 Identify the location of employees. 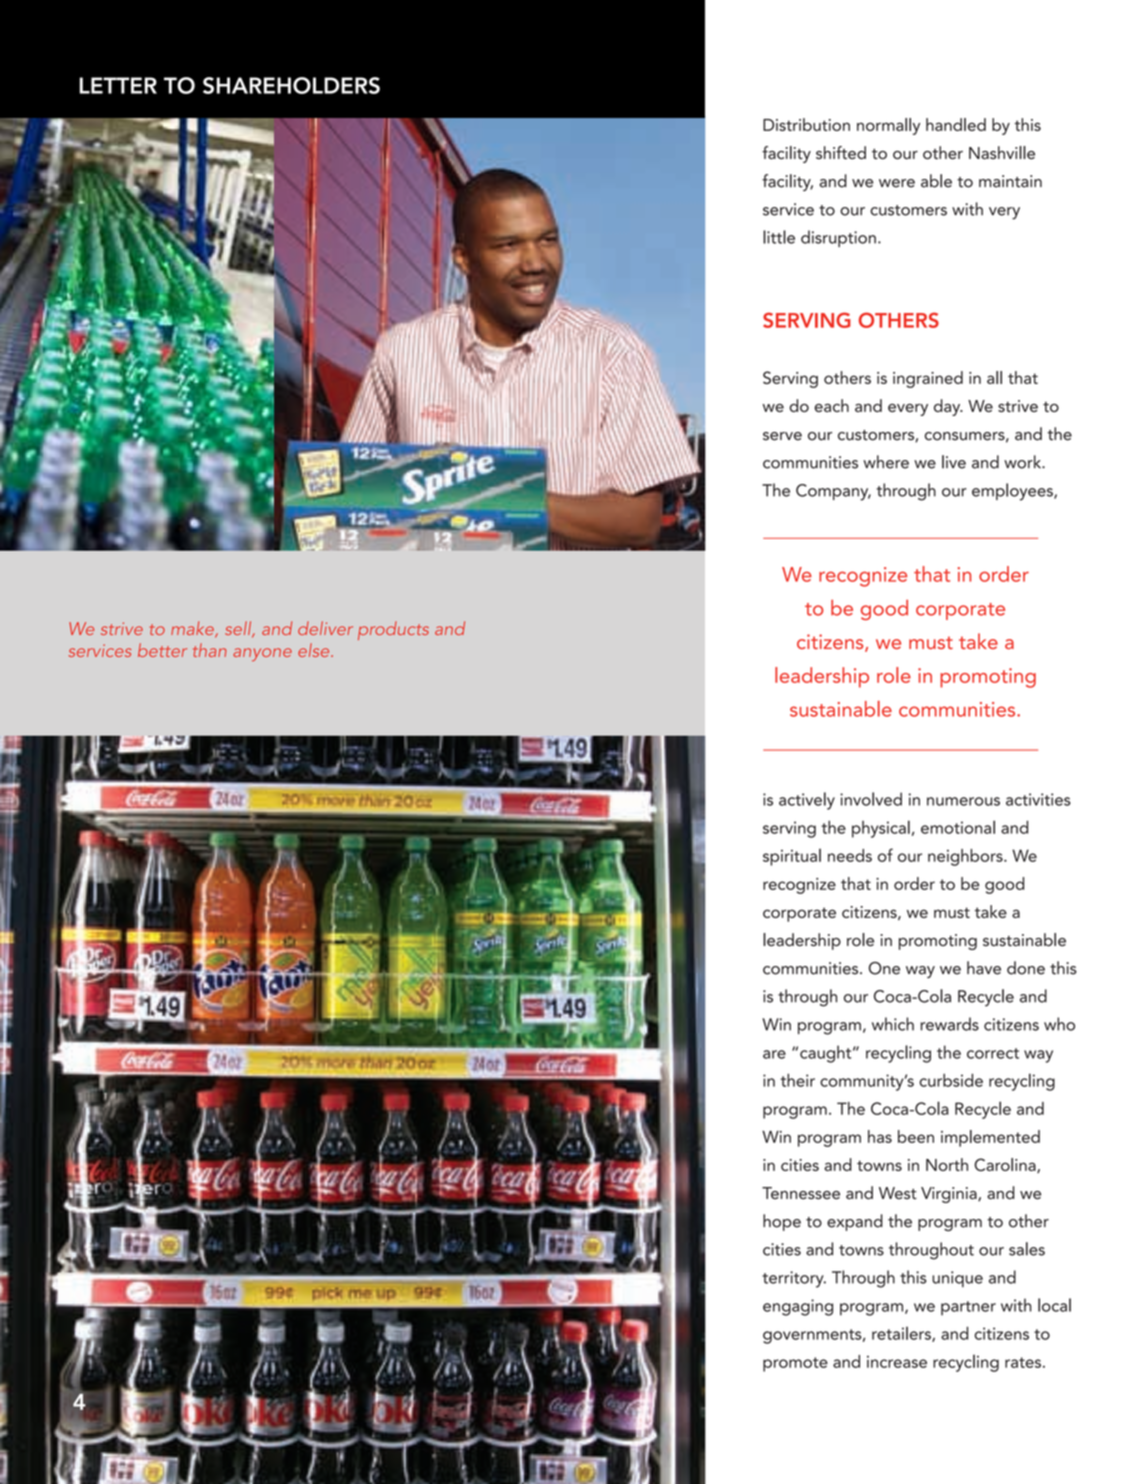
(1013, 492).
